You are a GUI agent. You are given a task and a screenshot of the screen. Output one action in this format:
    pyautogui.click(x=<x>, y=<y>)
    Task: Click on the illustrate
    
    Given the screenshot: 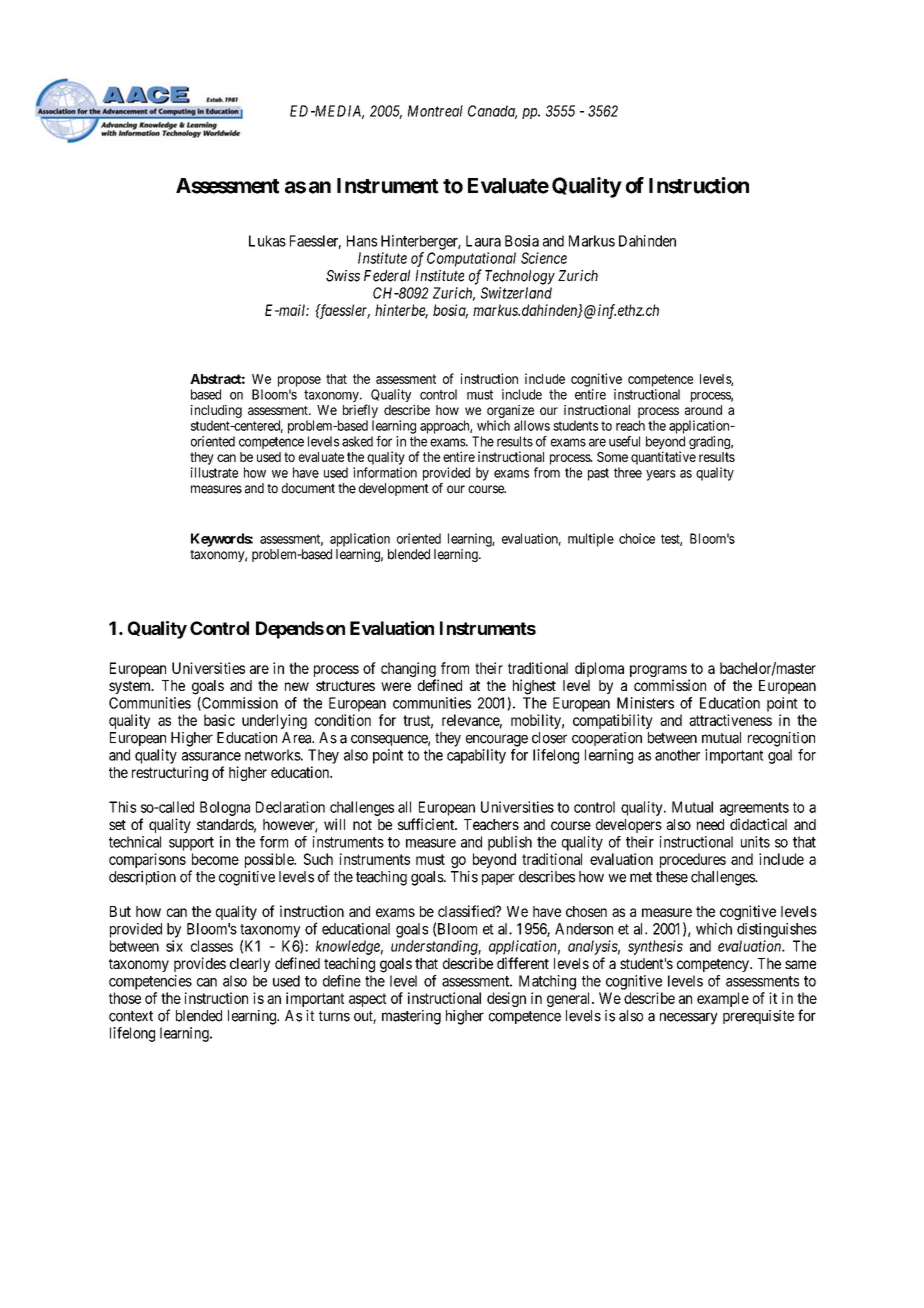 What is the action you would take?
    pyautogui.click(x=214, y=472)
